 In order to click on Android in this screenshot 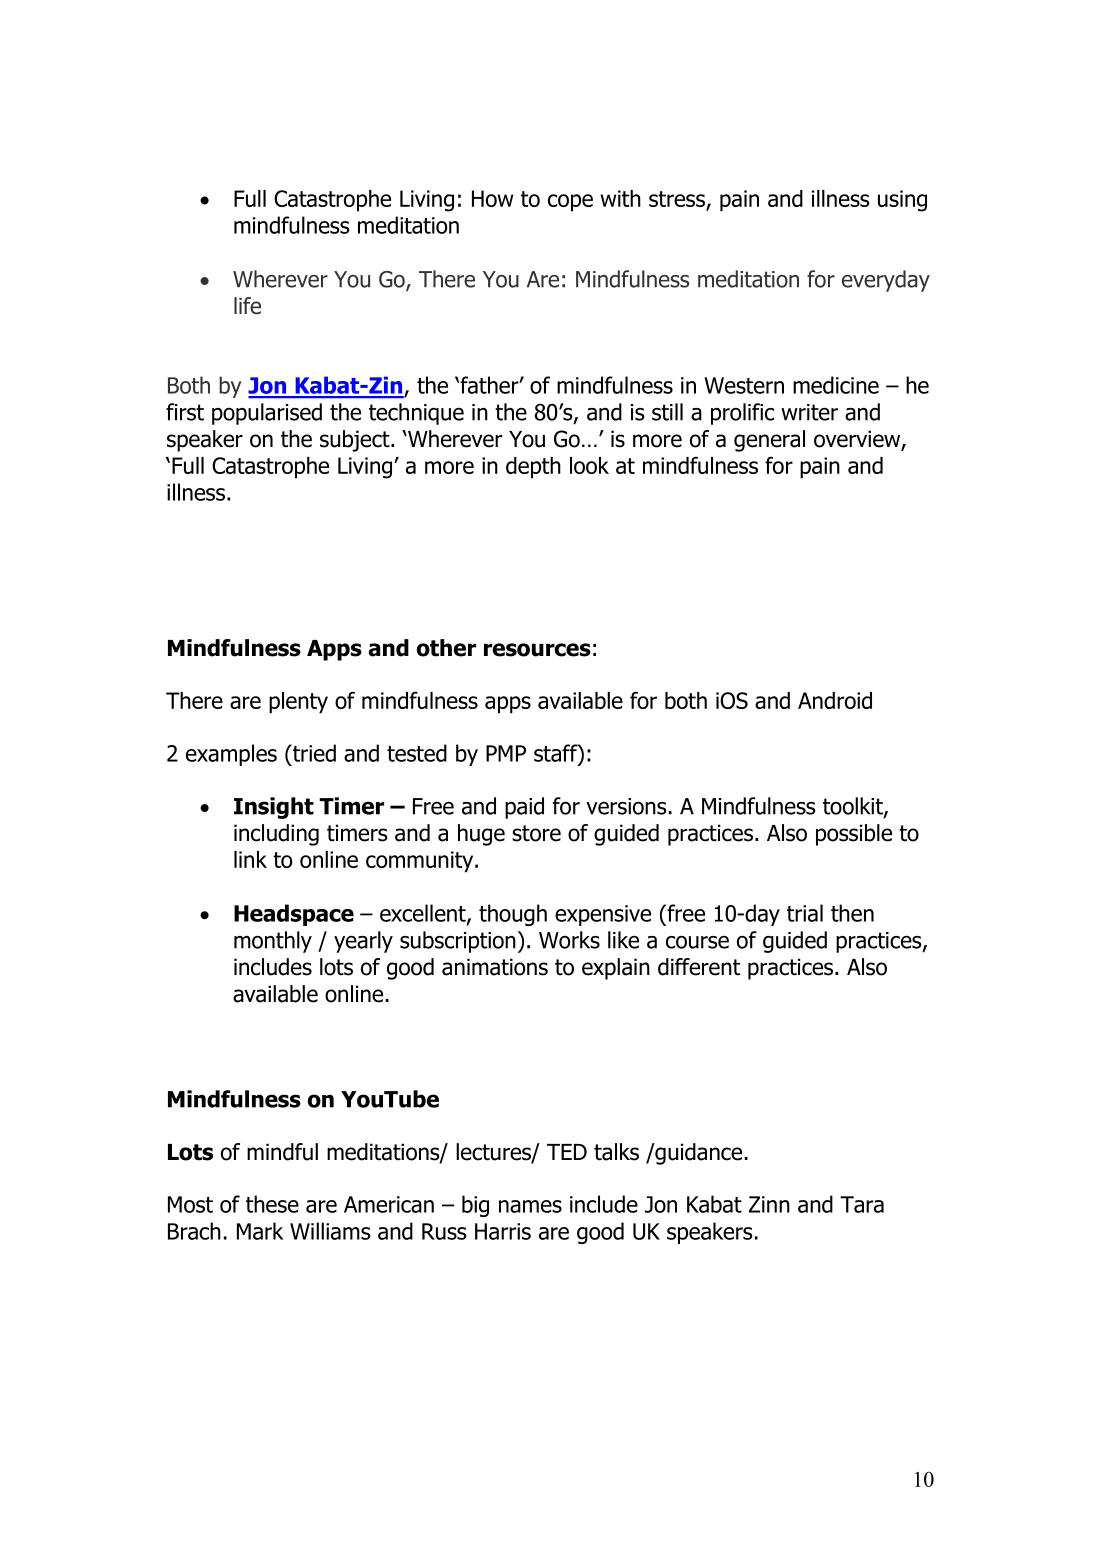, I will do `click(835, 700)`.
